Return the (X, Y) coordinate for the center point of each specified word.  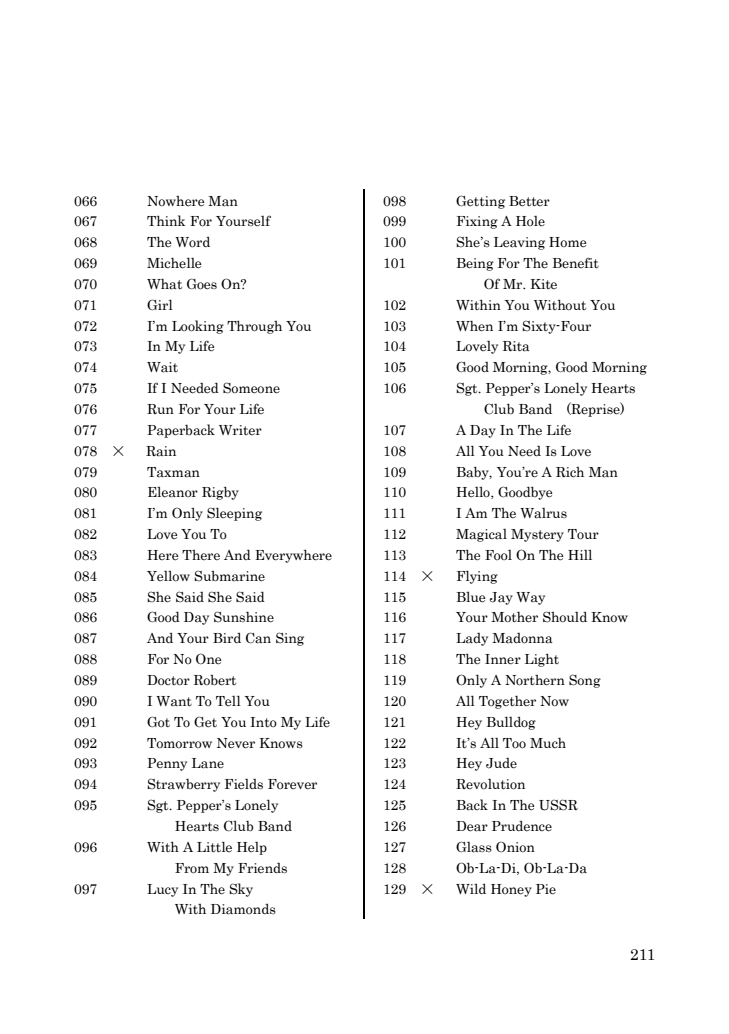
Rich (570, 472)
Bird (227, 638)
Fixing (477, 222)
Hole (530, 221)
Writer (240, 430)
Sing (290, 639)
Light (542, 660)
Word (192, 242)
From (192, 868)
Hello (474, 493)
